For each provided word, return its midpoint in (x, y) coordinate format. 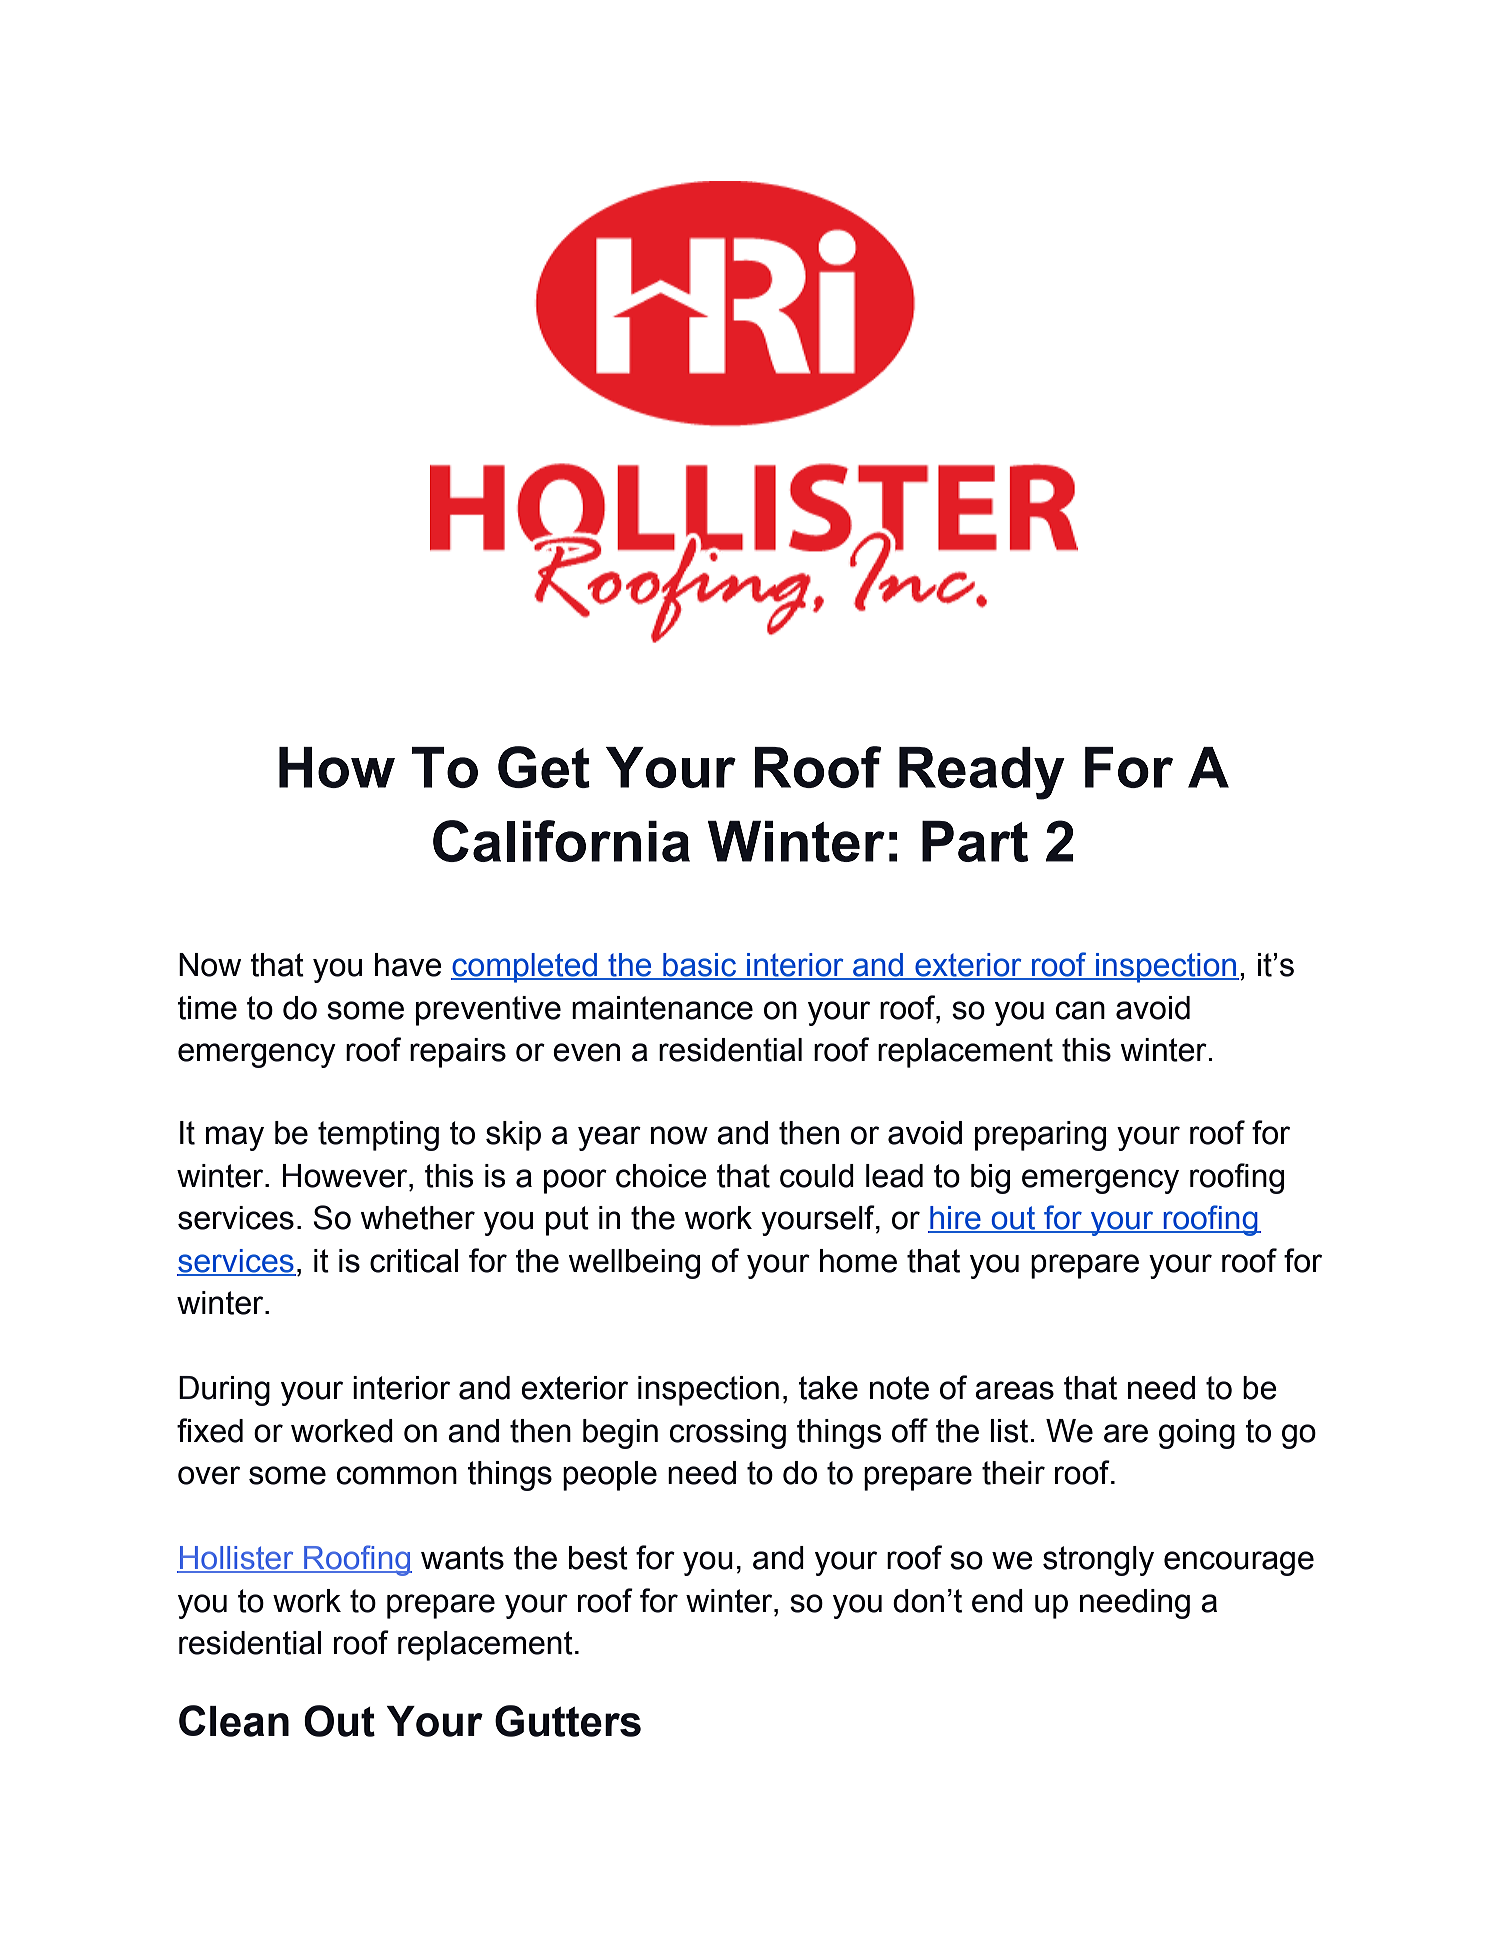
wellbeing (634, 1264)
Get (544, 767)
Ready (982, 773)
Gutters (568, 1721)
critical (414, 1261)
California (561, 841)
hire (955, 1219)
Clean (234, 1721)
